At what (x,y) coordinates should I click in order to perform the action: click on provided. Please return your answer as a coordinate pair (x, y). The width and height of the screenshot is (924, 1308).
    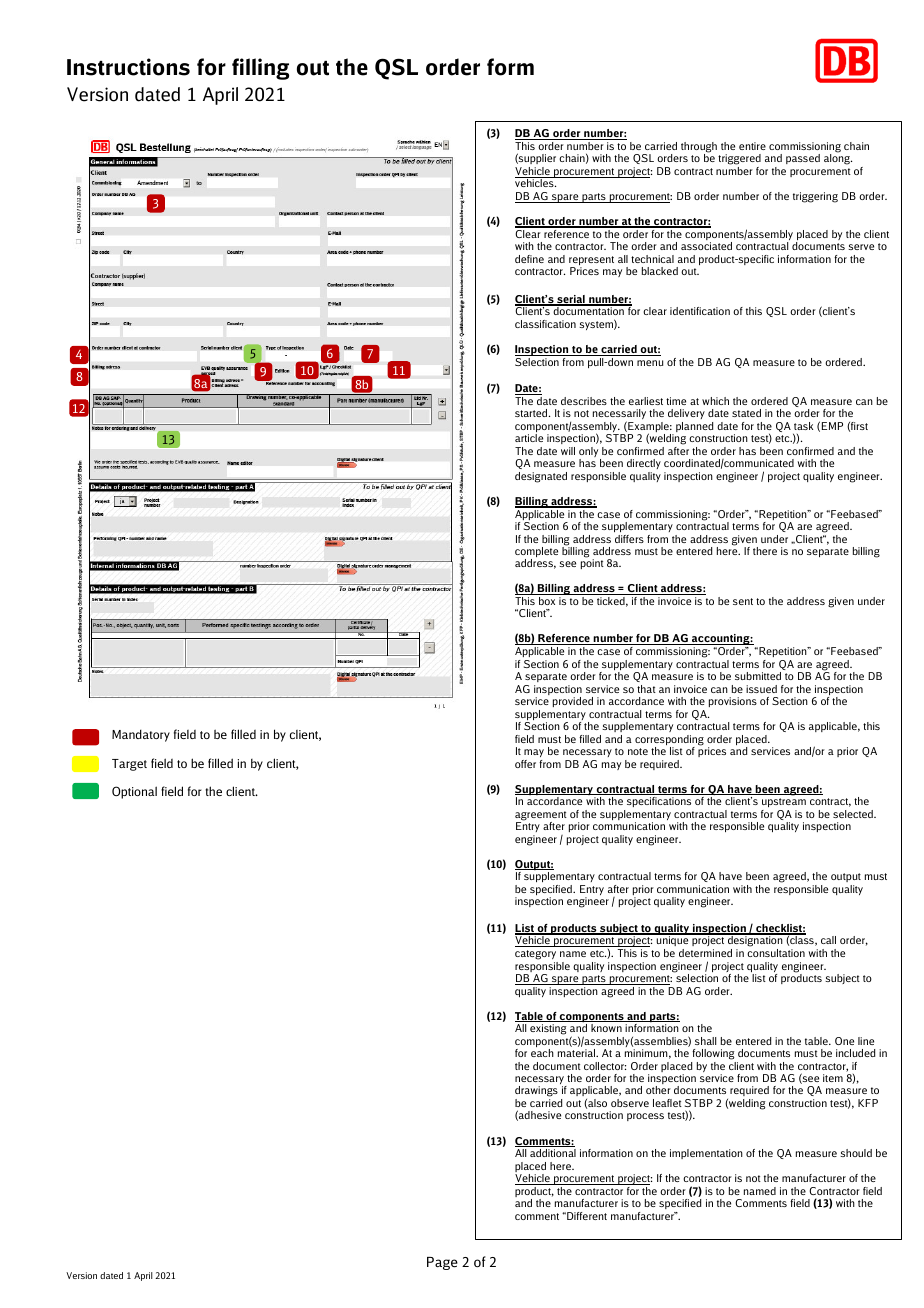
    Looking at the image, I should click on (573, 702).
